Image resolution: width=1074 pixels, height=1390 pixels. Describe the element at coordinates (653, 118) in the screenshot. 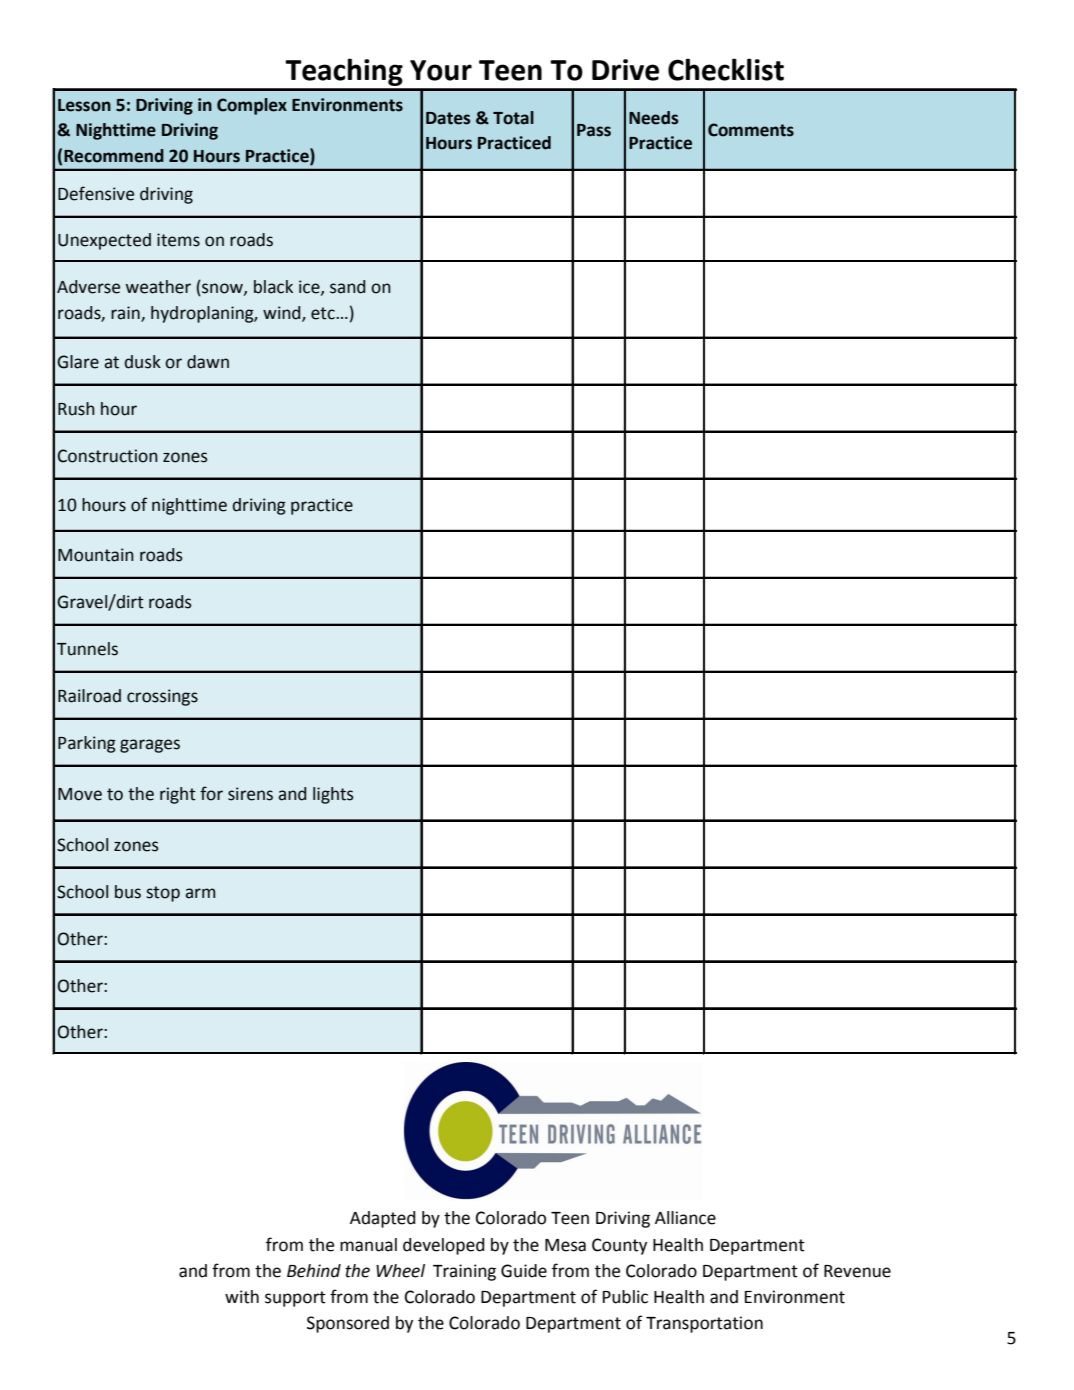

I see `Needs` at that location.
